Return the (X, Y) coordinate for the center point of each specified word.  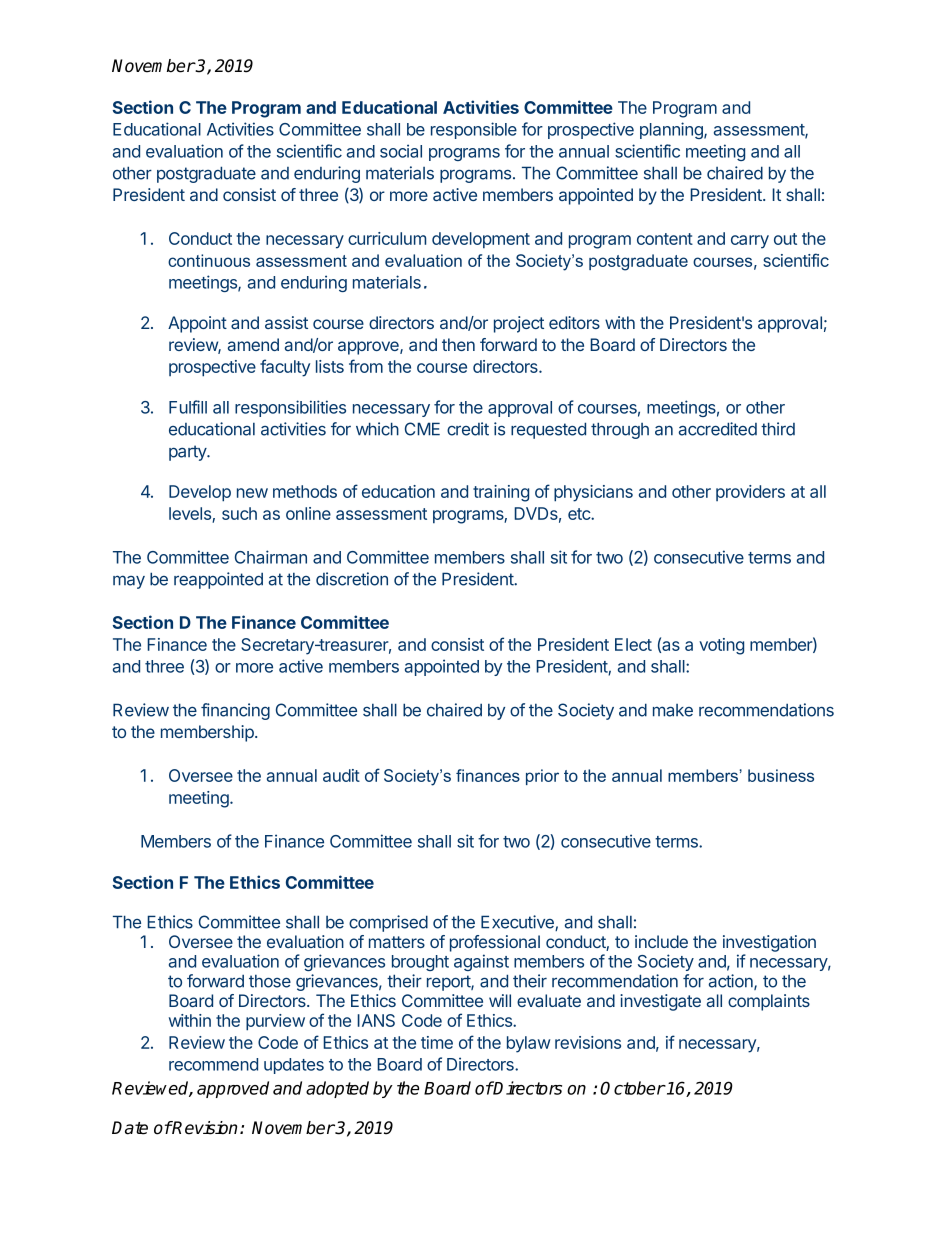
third (778, 429)
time (437, 1042)
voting (721, 646)
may (129, 582)
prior (542, 777)
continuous (209, 260)
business (781, 775)
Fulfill (188, 407)
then (458, 344)
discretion (352, 579)
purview (275, 1022)
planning (672, 130)
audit (341, 775)
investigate (660, 1002)
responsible (474, 130)
